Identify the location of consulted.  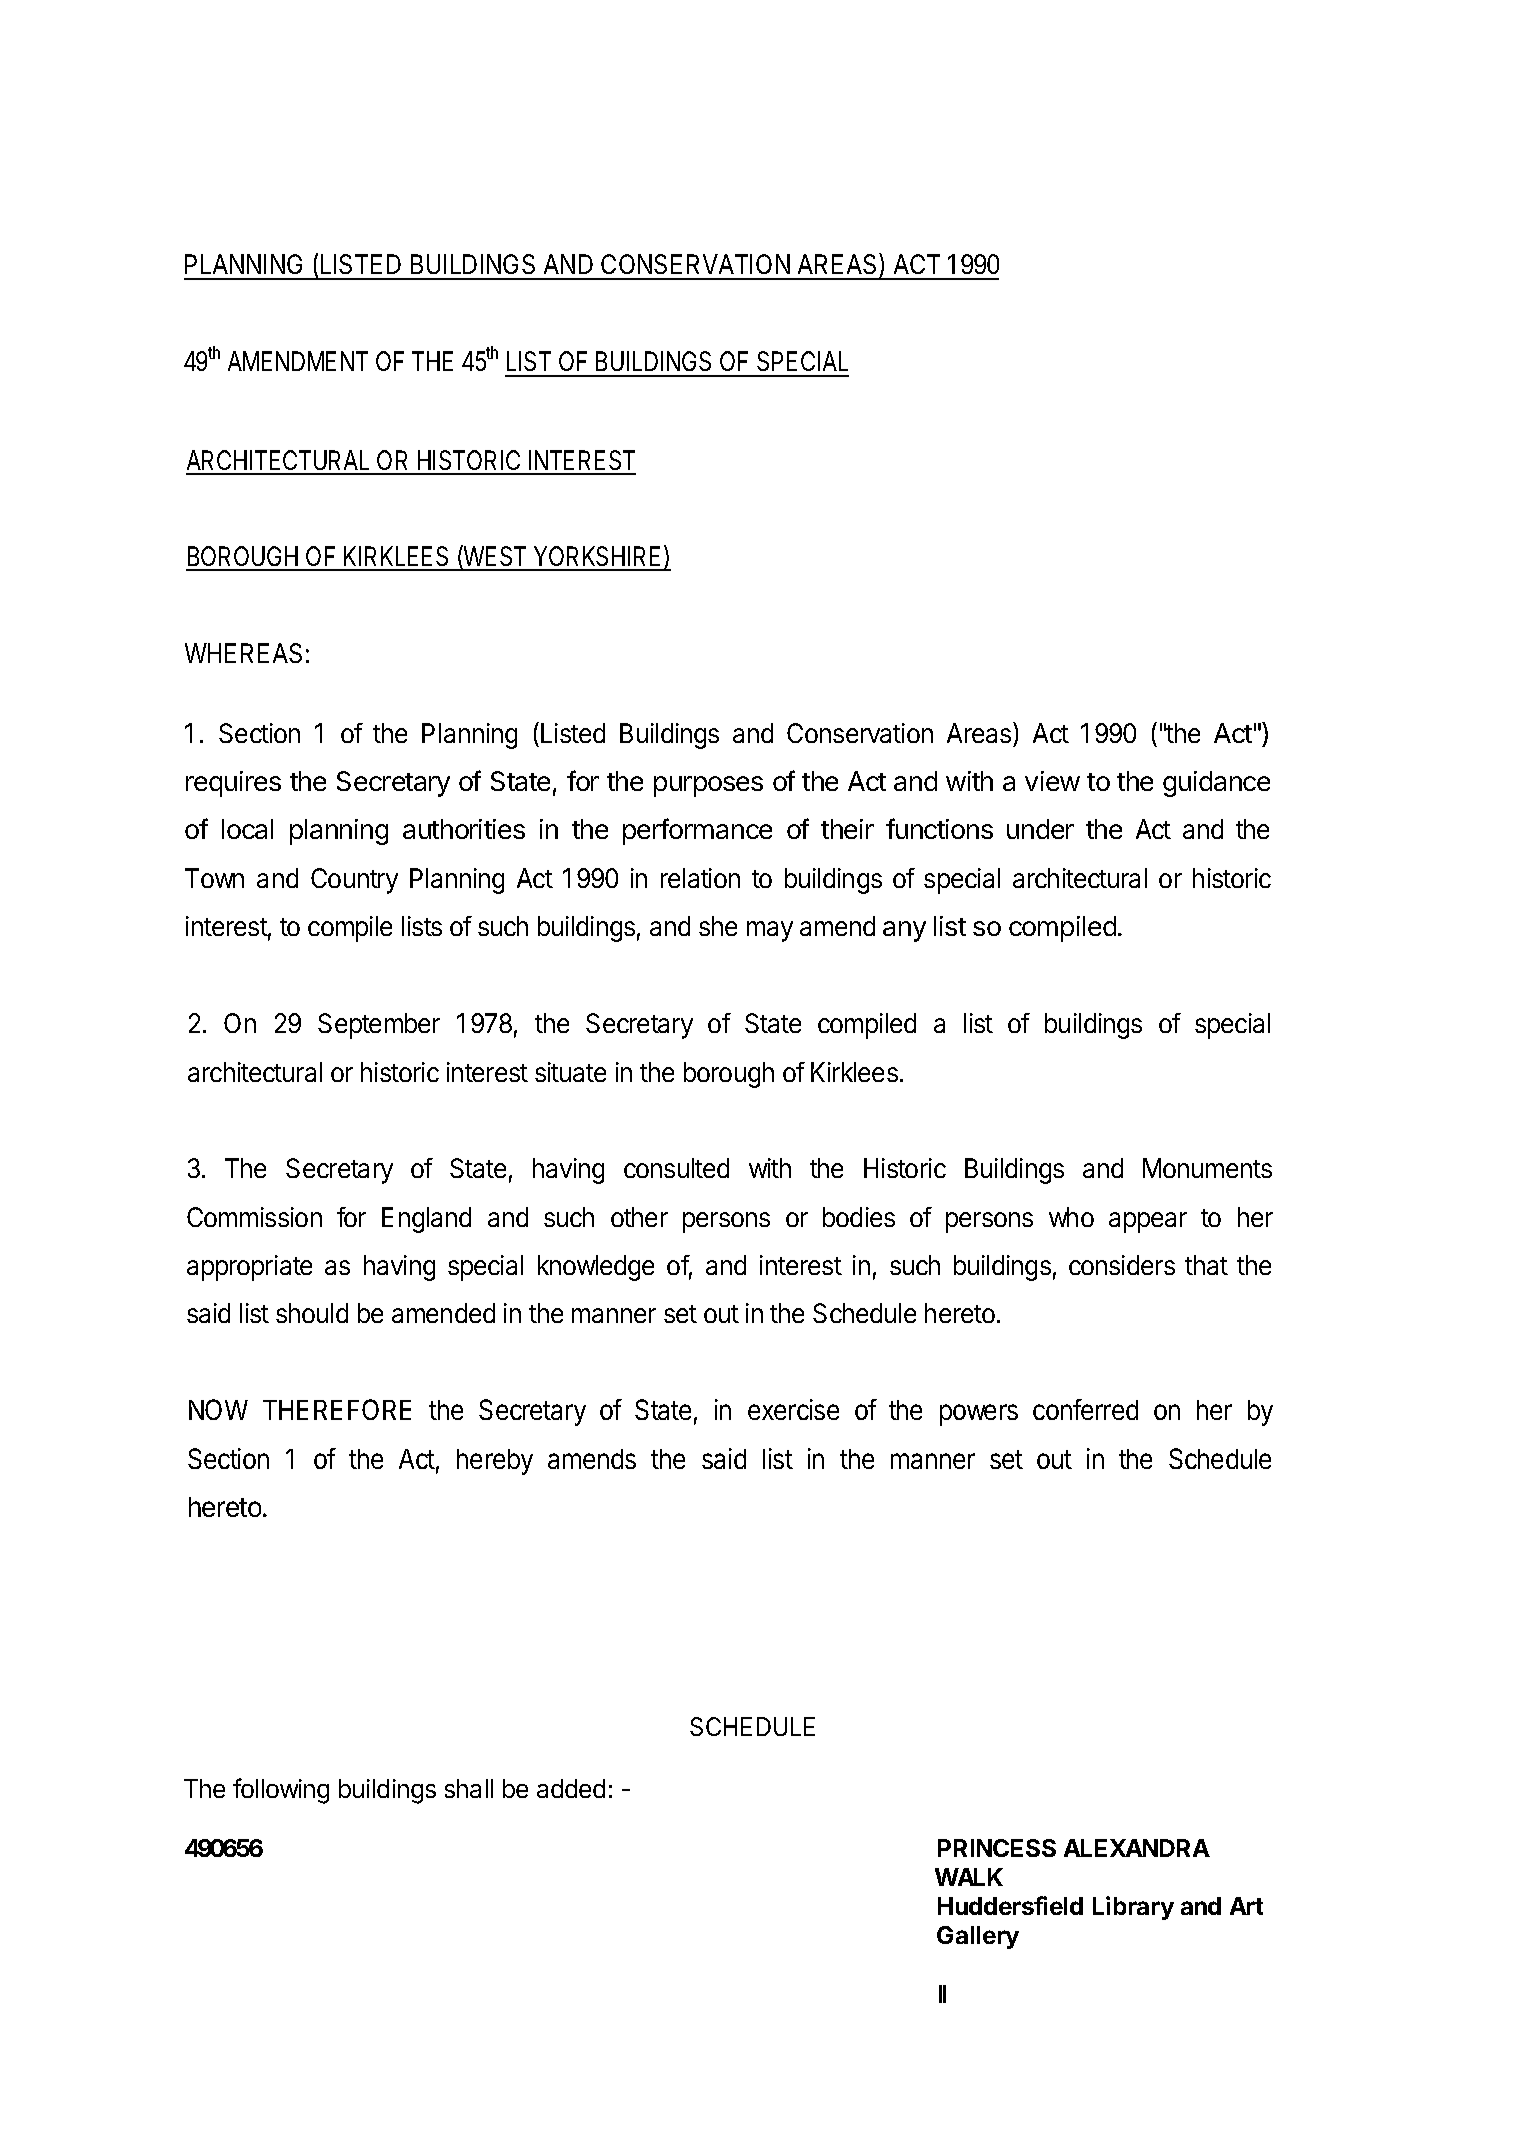
(676, 1168).
